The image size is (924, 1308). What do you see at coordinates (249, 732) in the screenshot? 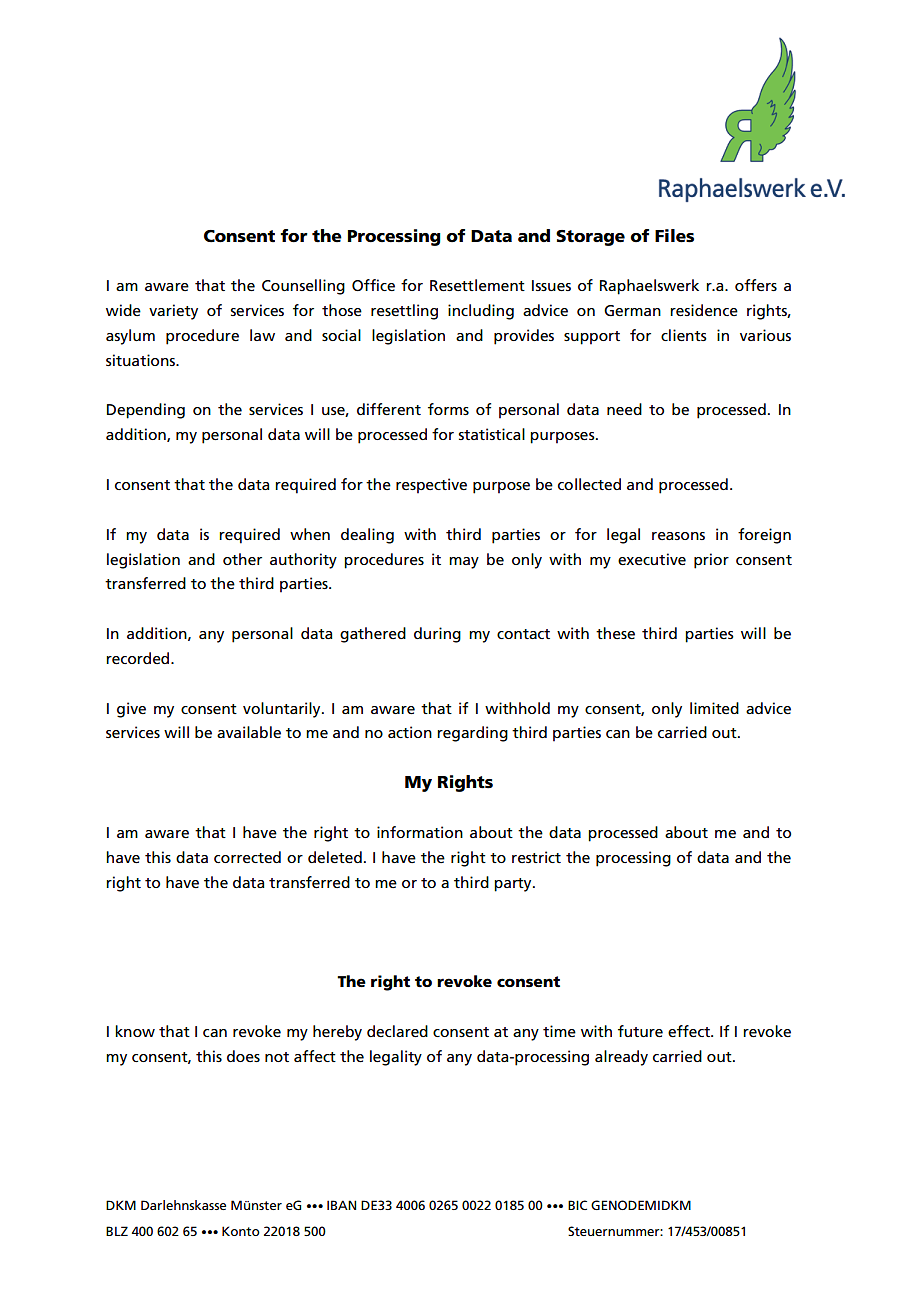
I see `available` at bounding box center [249, 732].
